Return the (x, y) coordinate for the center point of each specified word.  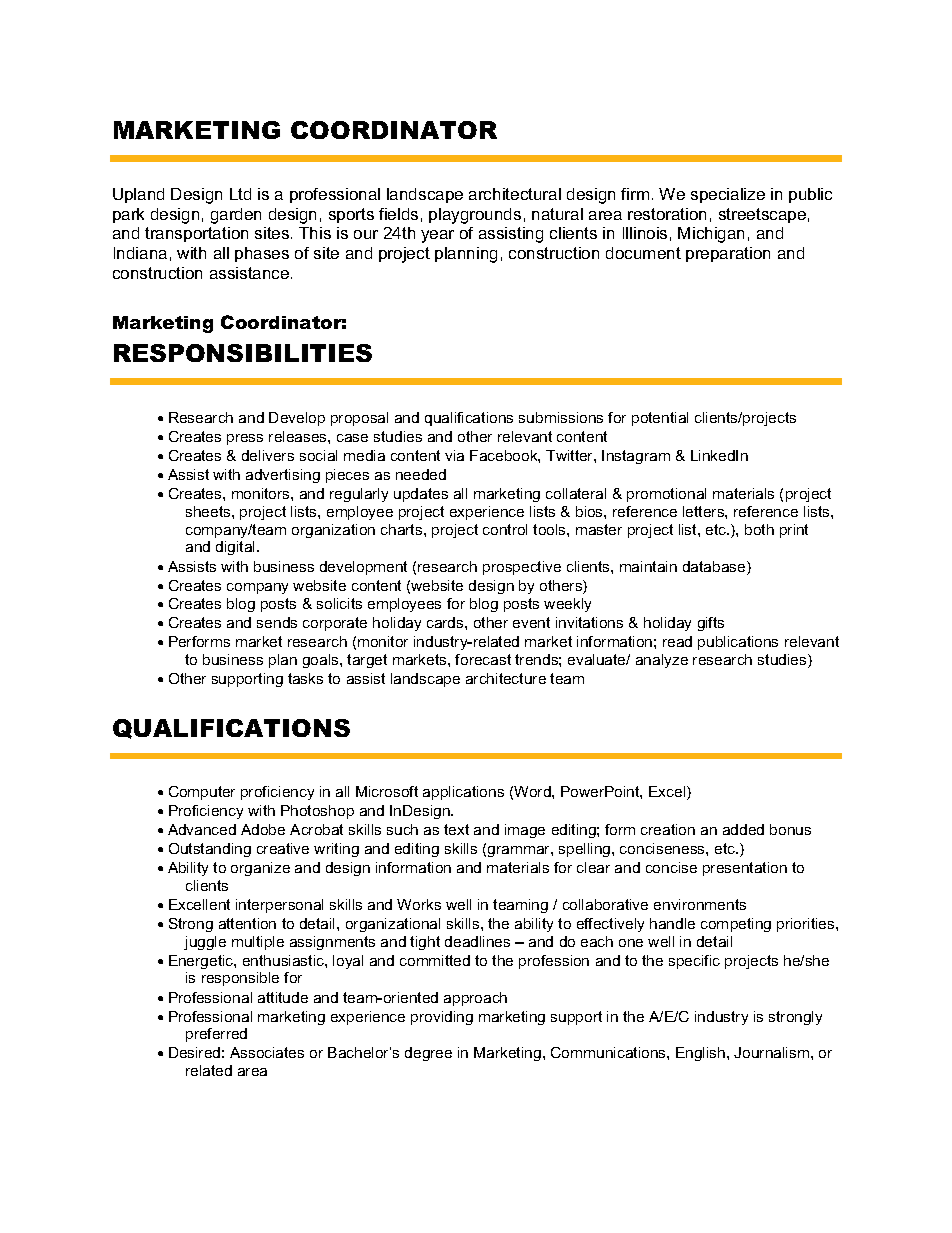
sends (277, 622)
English (702, 1054)
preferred (216, 1035)
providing (442, 1018)
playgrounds (475, 216)
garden (236, 216)
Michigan (711, 235)
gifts (711, 624)
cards (446, 622)
